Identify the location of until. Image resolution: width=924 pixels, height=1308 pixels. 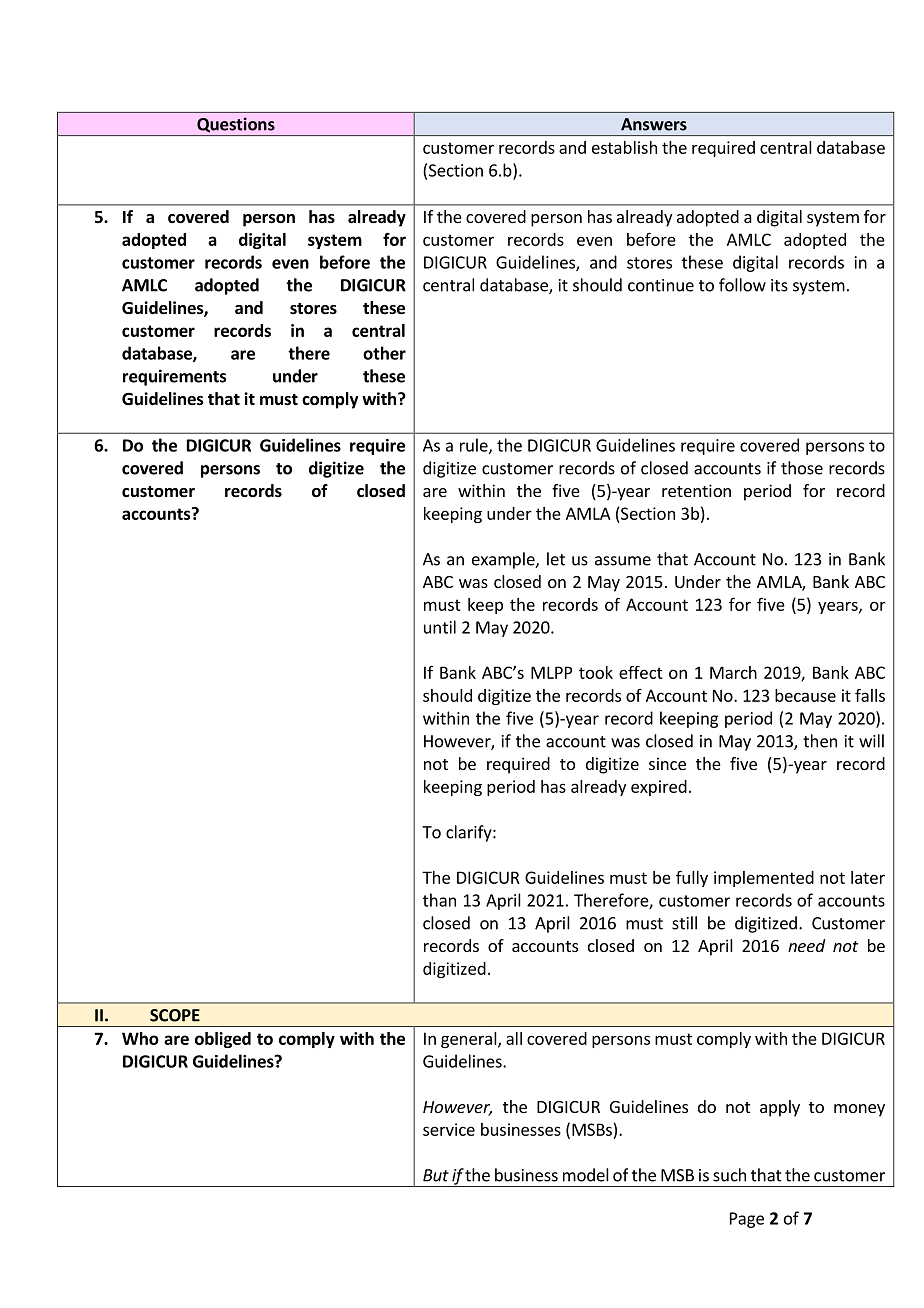
(440, 627).
